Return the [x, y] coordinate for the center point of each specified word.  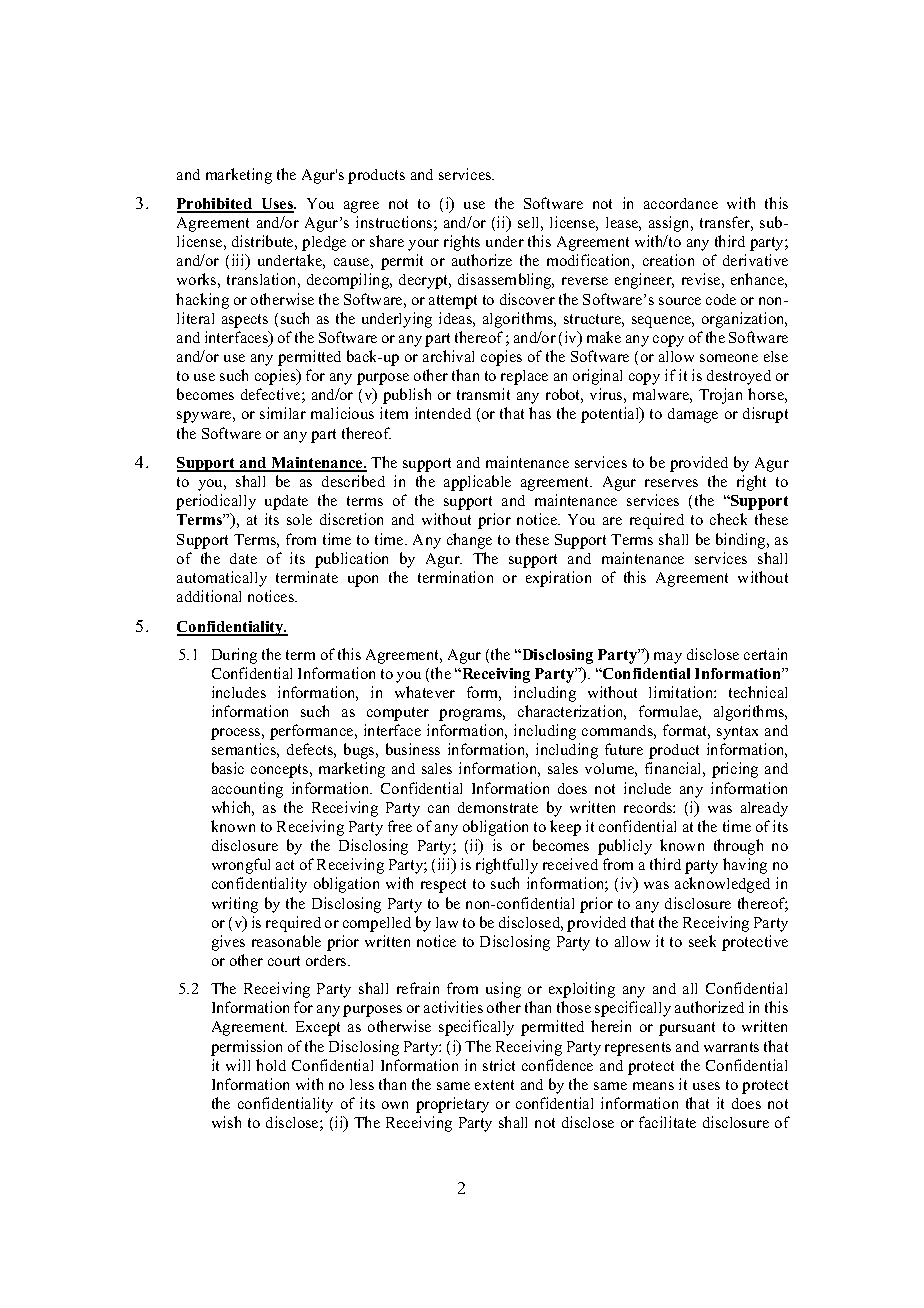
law [447, 922]
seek [702, 941]
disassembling [506, 281]
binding [742, 541]
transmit [483, 394]
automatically [222, 579]
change [469, 541]
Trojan [720, 396]
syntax [737, 733]
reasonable [286, 941]
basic [228, 768]
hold [271, 1065]
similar [283, 413]
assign [671, 224]
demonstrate [498, 807]
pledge [324, 243]
